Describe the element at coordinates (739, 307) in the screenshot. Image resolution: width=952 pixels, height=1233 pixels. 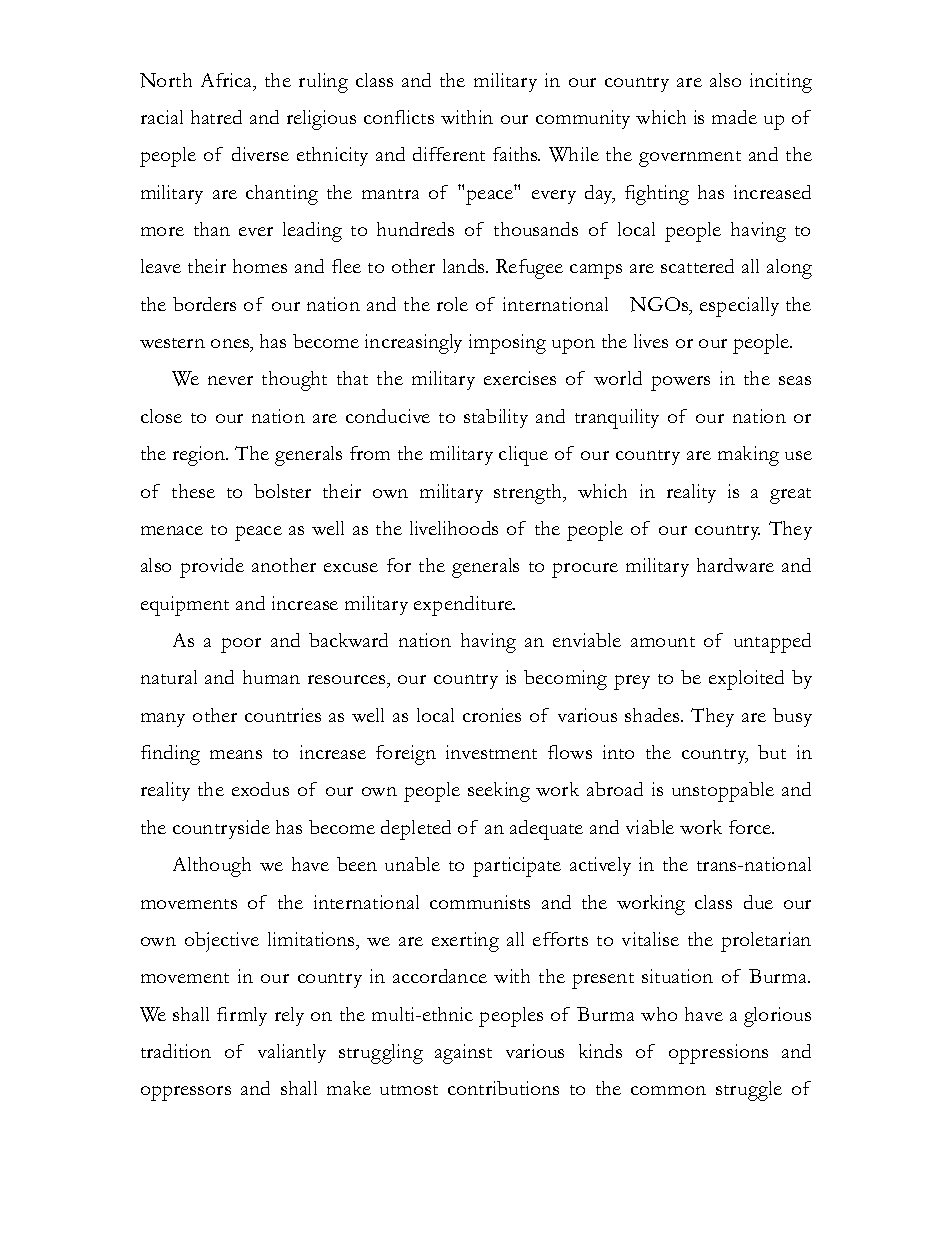
I see `especially` at that location.
